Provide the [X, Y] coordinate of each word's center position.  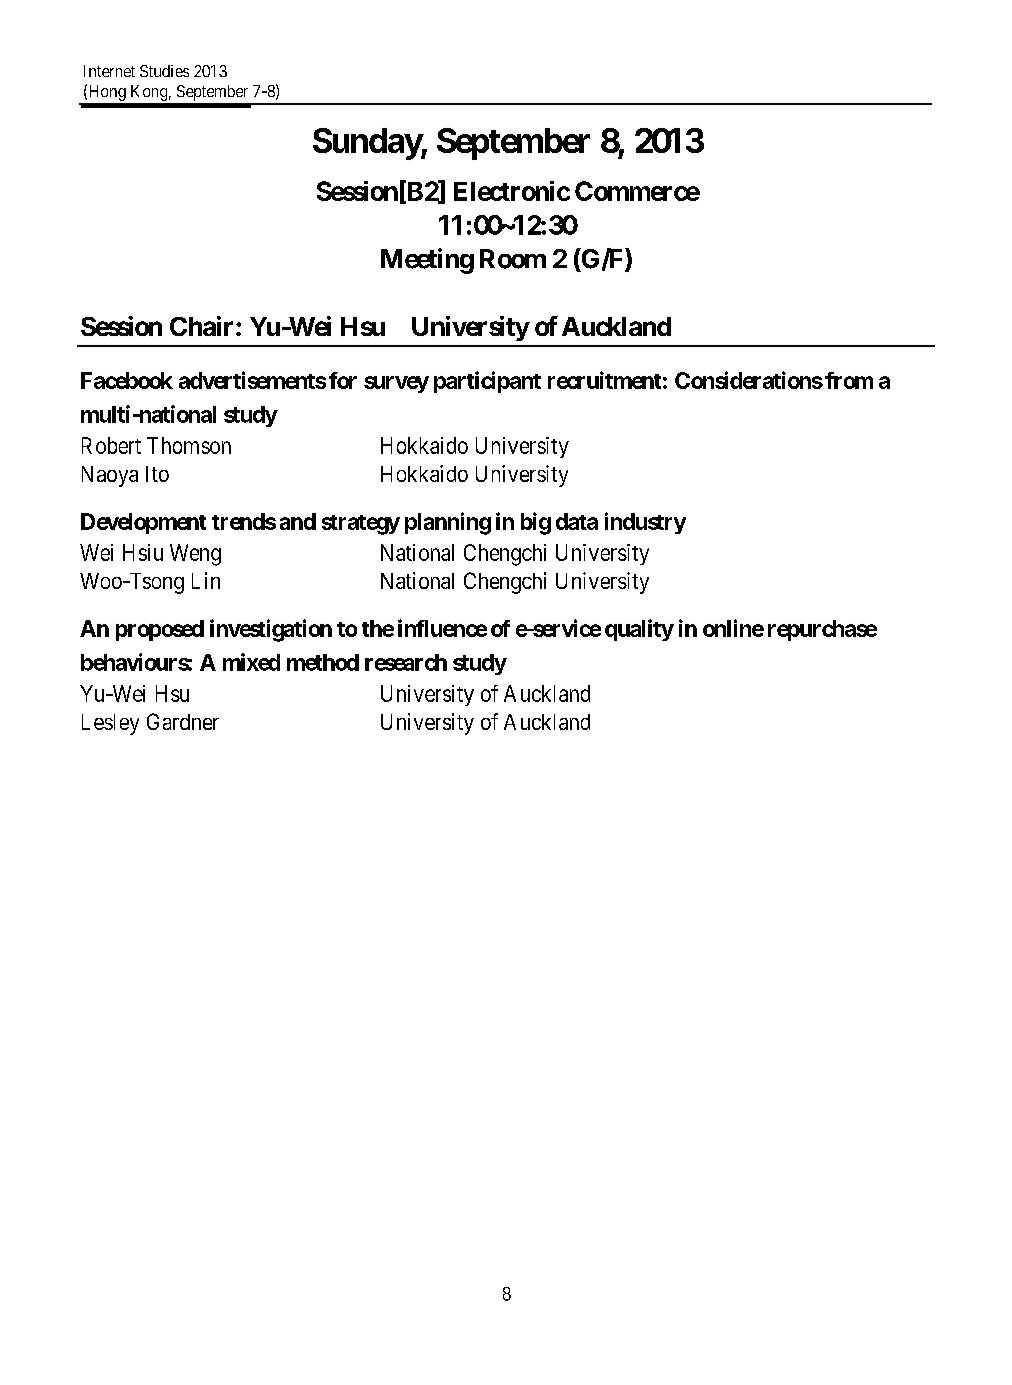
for [343, 380]
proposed [160, 630]
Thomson [189, 445]
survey [396, 384]
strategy [361, 525]
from [849, 380]
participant [487, 382]
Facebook [127, 380]
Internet [109, 71]
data [577, 521]
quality [639, 630]
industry [645, 523]
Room [513, 259]
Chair [203, 326]
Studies [164, 71]
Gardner [183, 721]
